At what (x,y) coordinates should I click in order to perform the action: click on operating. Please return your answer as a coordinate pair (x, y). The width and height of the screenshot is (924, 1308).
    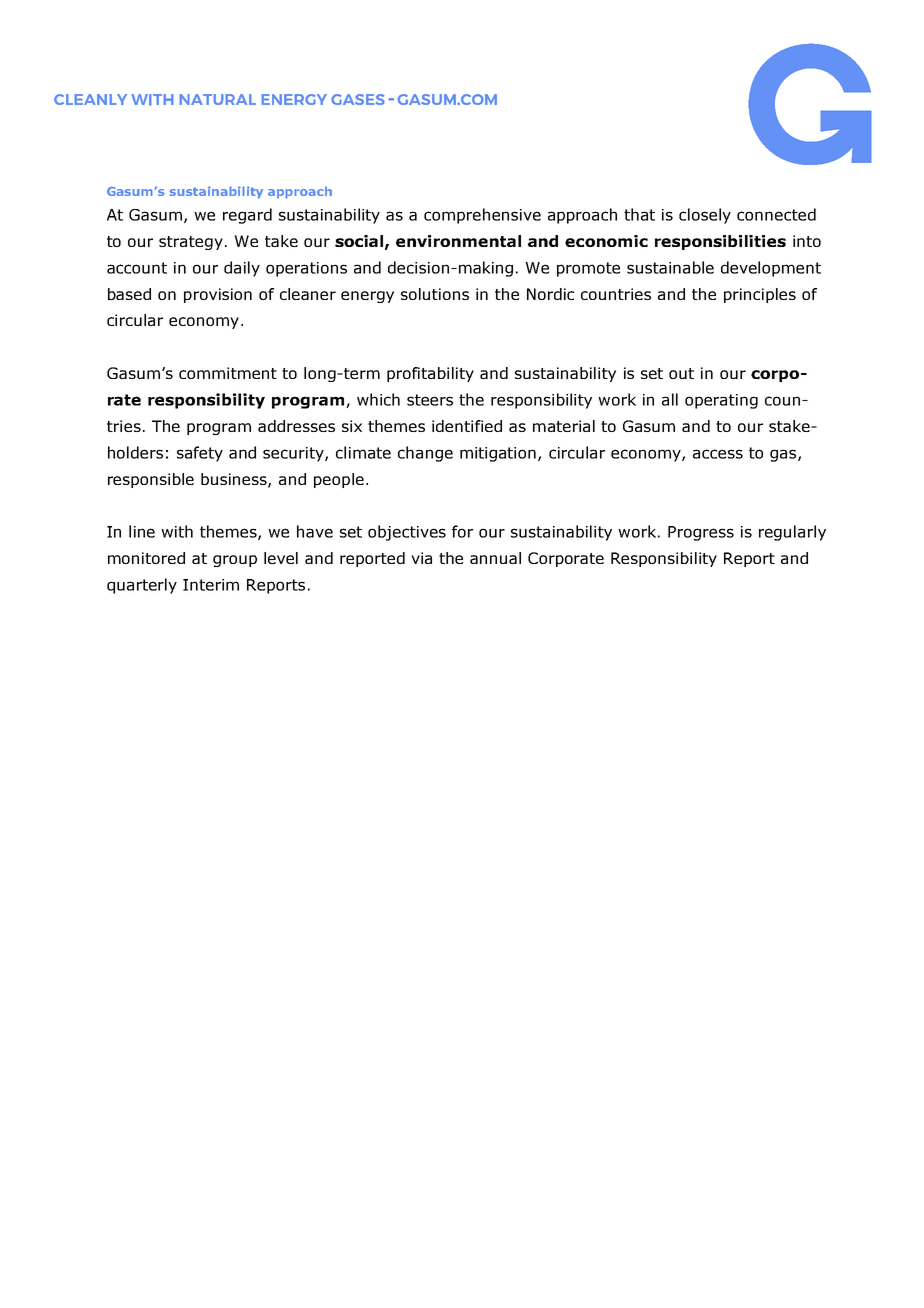
    Looking at the image, I should click on (721, 401).
